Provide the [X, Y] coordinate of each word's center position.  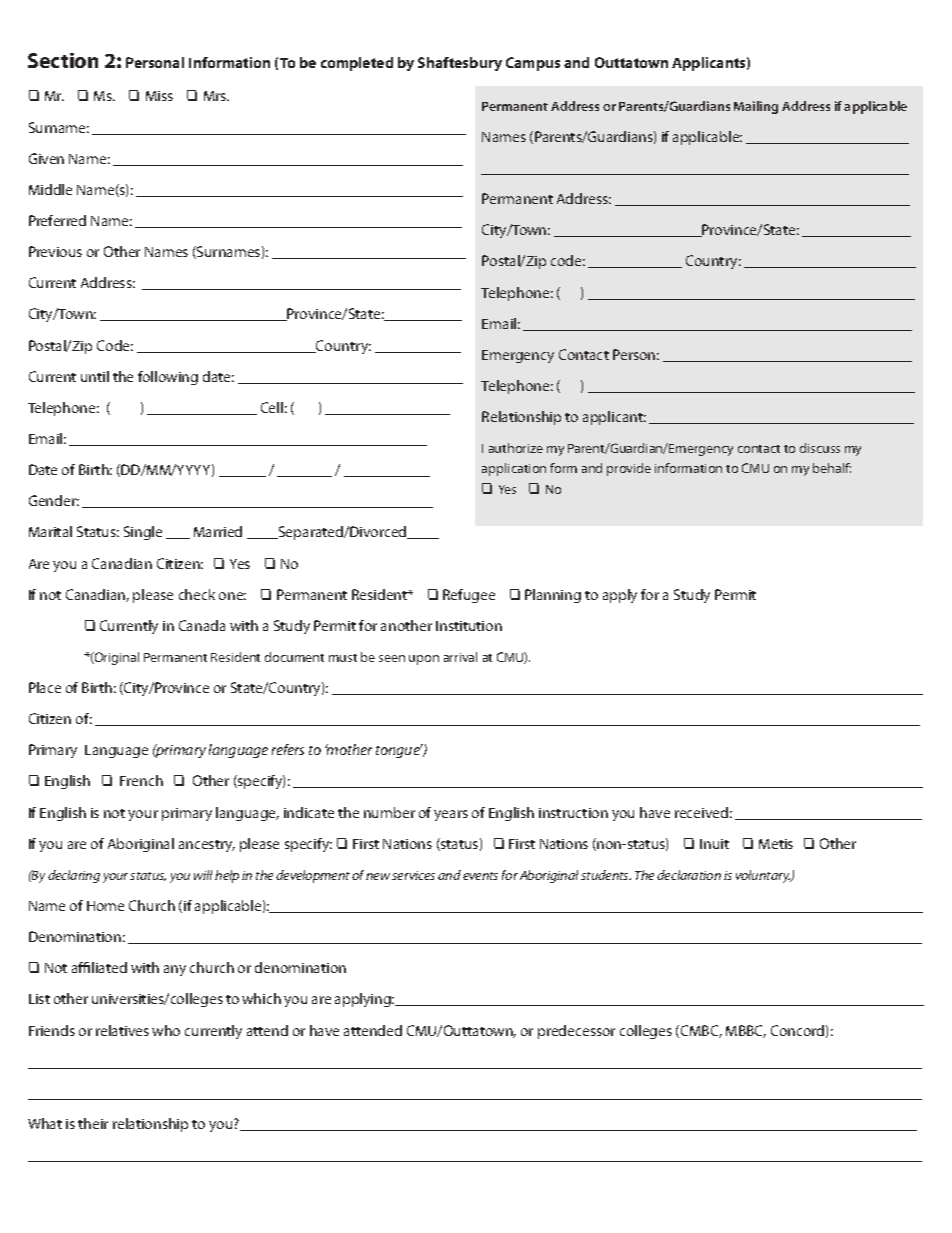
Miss [159, 96]
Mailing [756, 107]
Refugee [469, 596]
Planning [553, 596]
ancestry [207, 846]
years [451, 815]
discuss [820, 448]
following [168, 378]
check [197, 594]
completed [357, 64]
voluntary [764, 876]
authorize [516, 448]
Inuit [714, 844]
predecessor [576, 1032]
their [93, 1123]
